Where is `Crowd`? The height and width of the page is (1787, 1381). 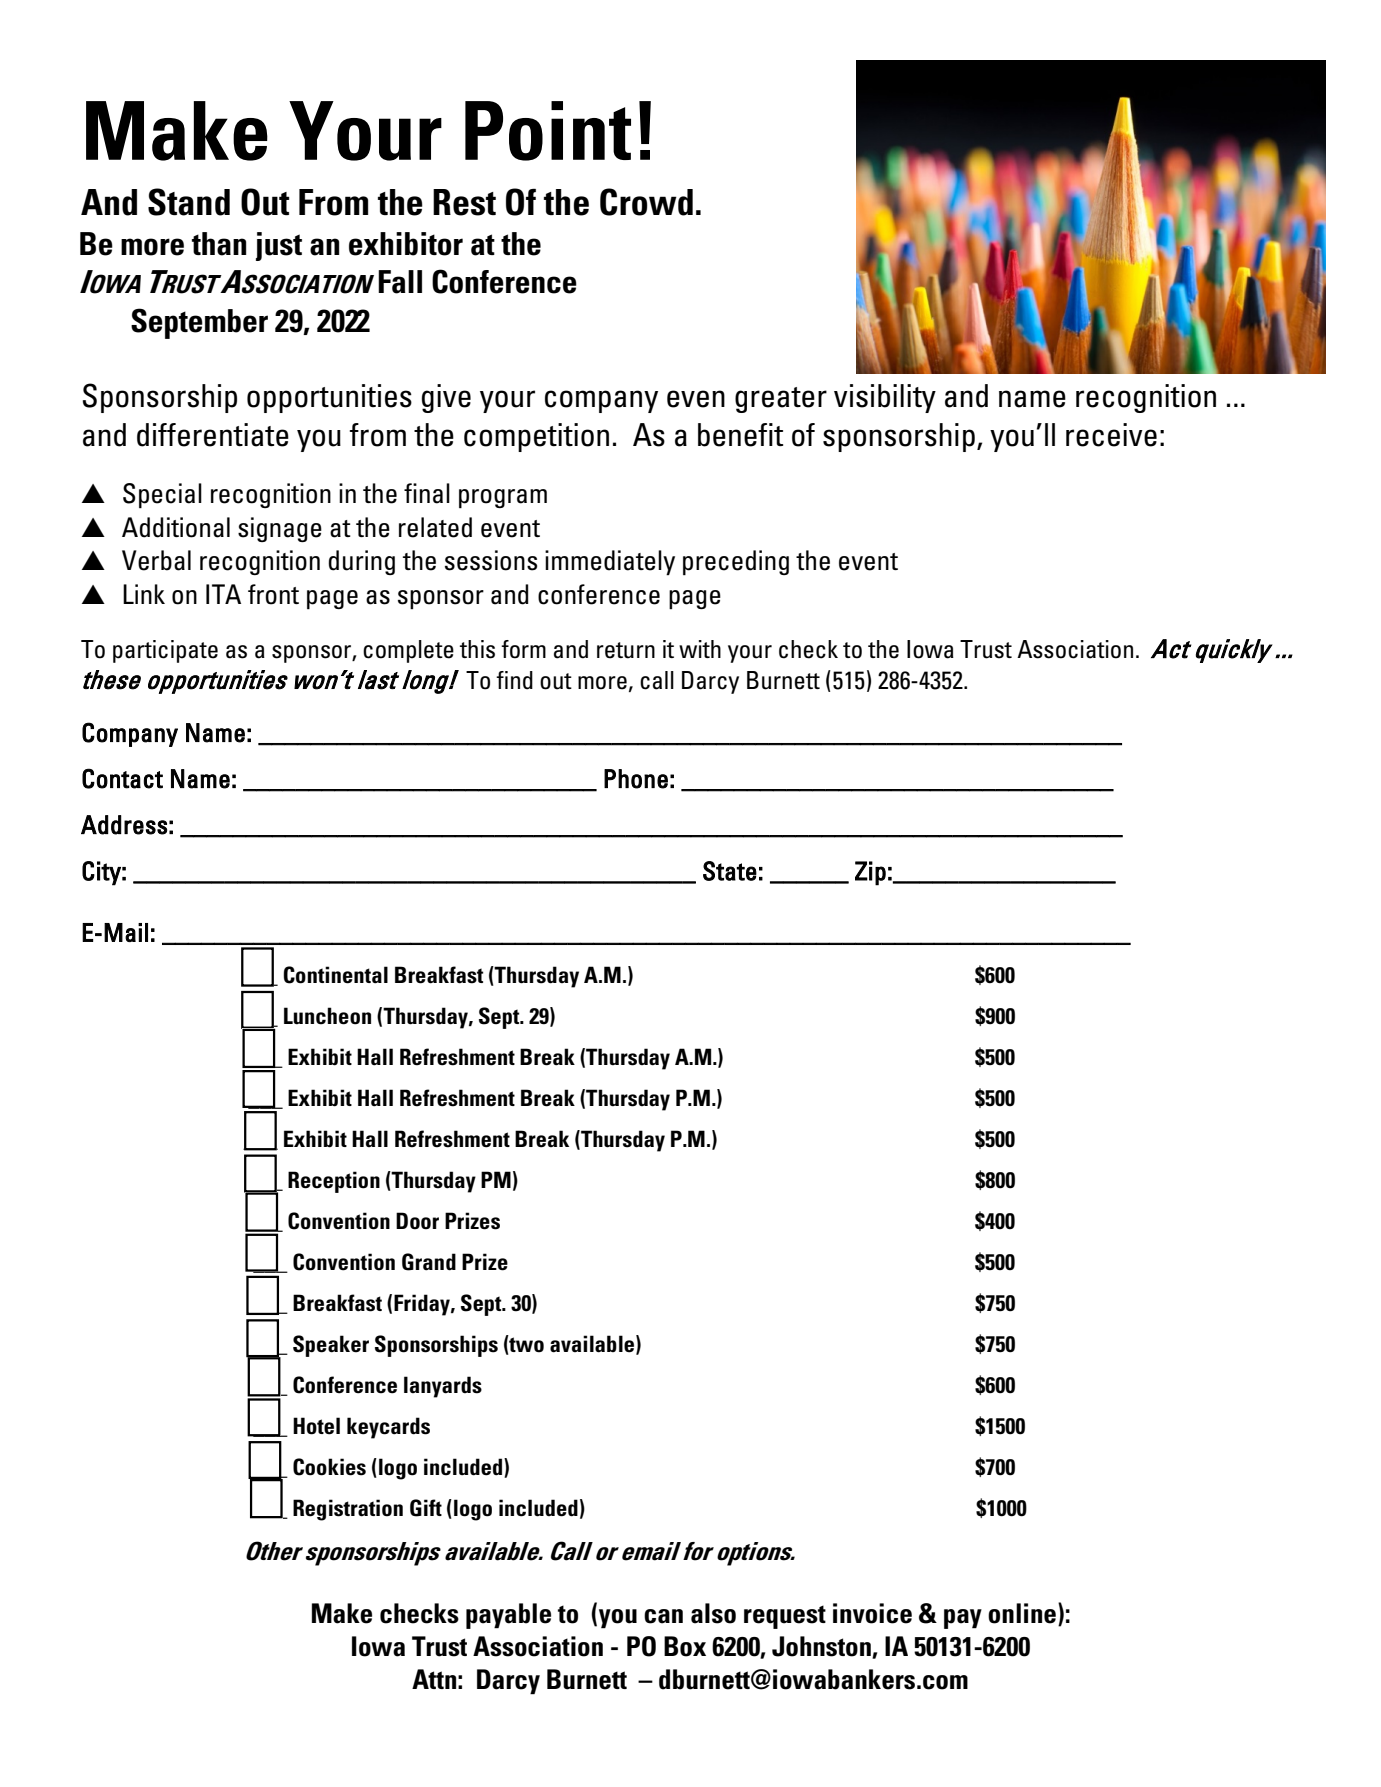
Crowd is located at coordinates (646, 202).
